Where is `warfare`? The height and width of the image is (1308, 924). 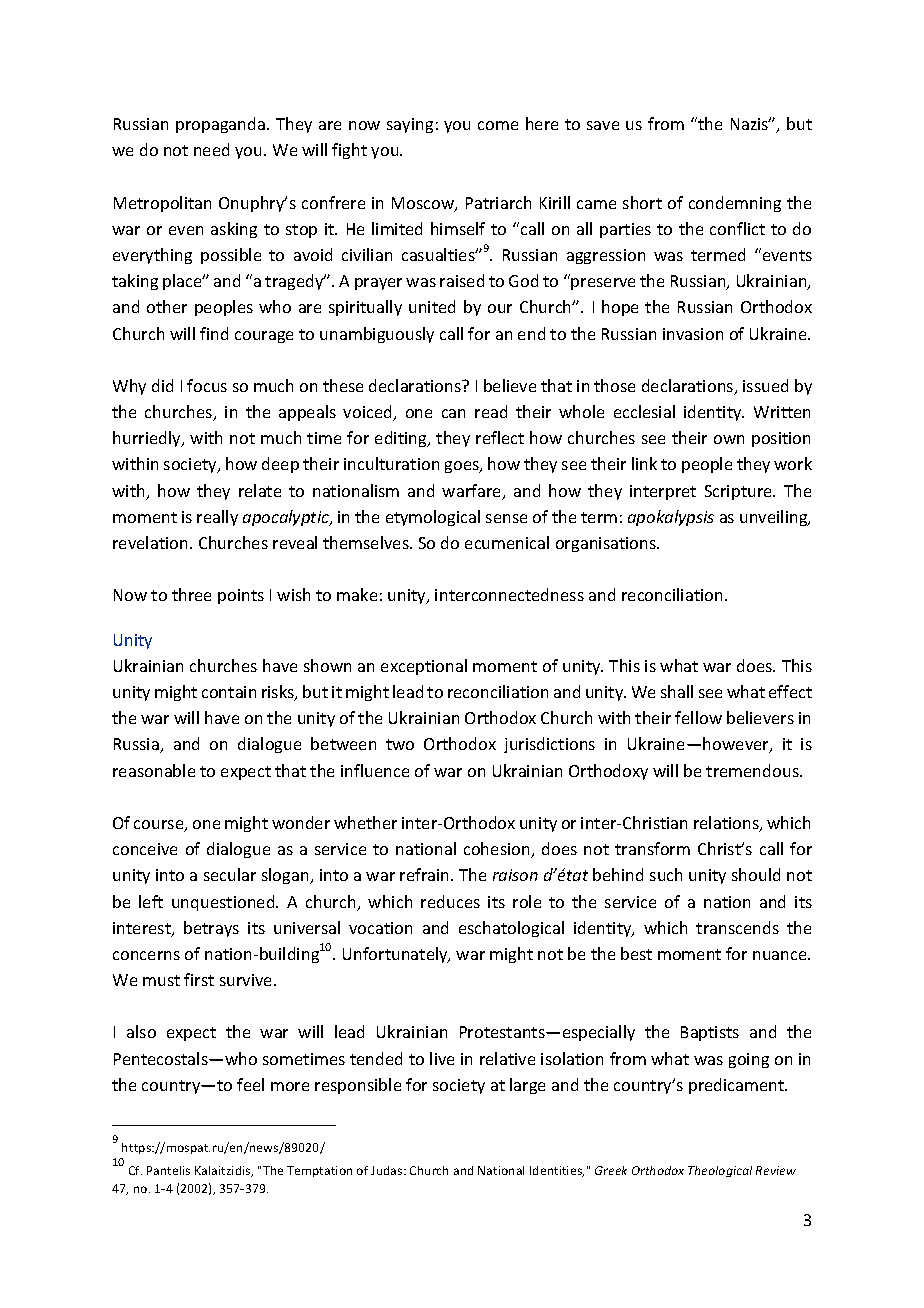
warfare is located at coordinates (473, 492).
